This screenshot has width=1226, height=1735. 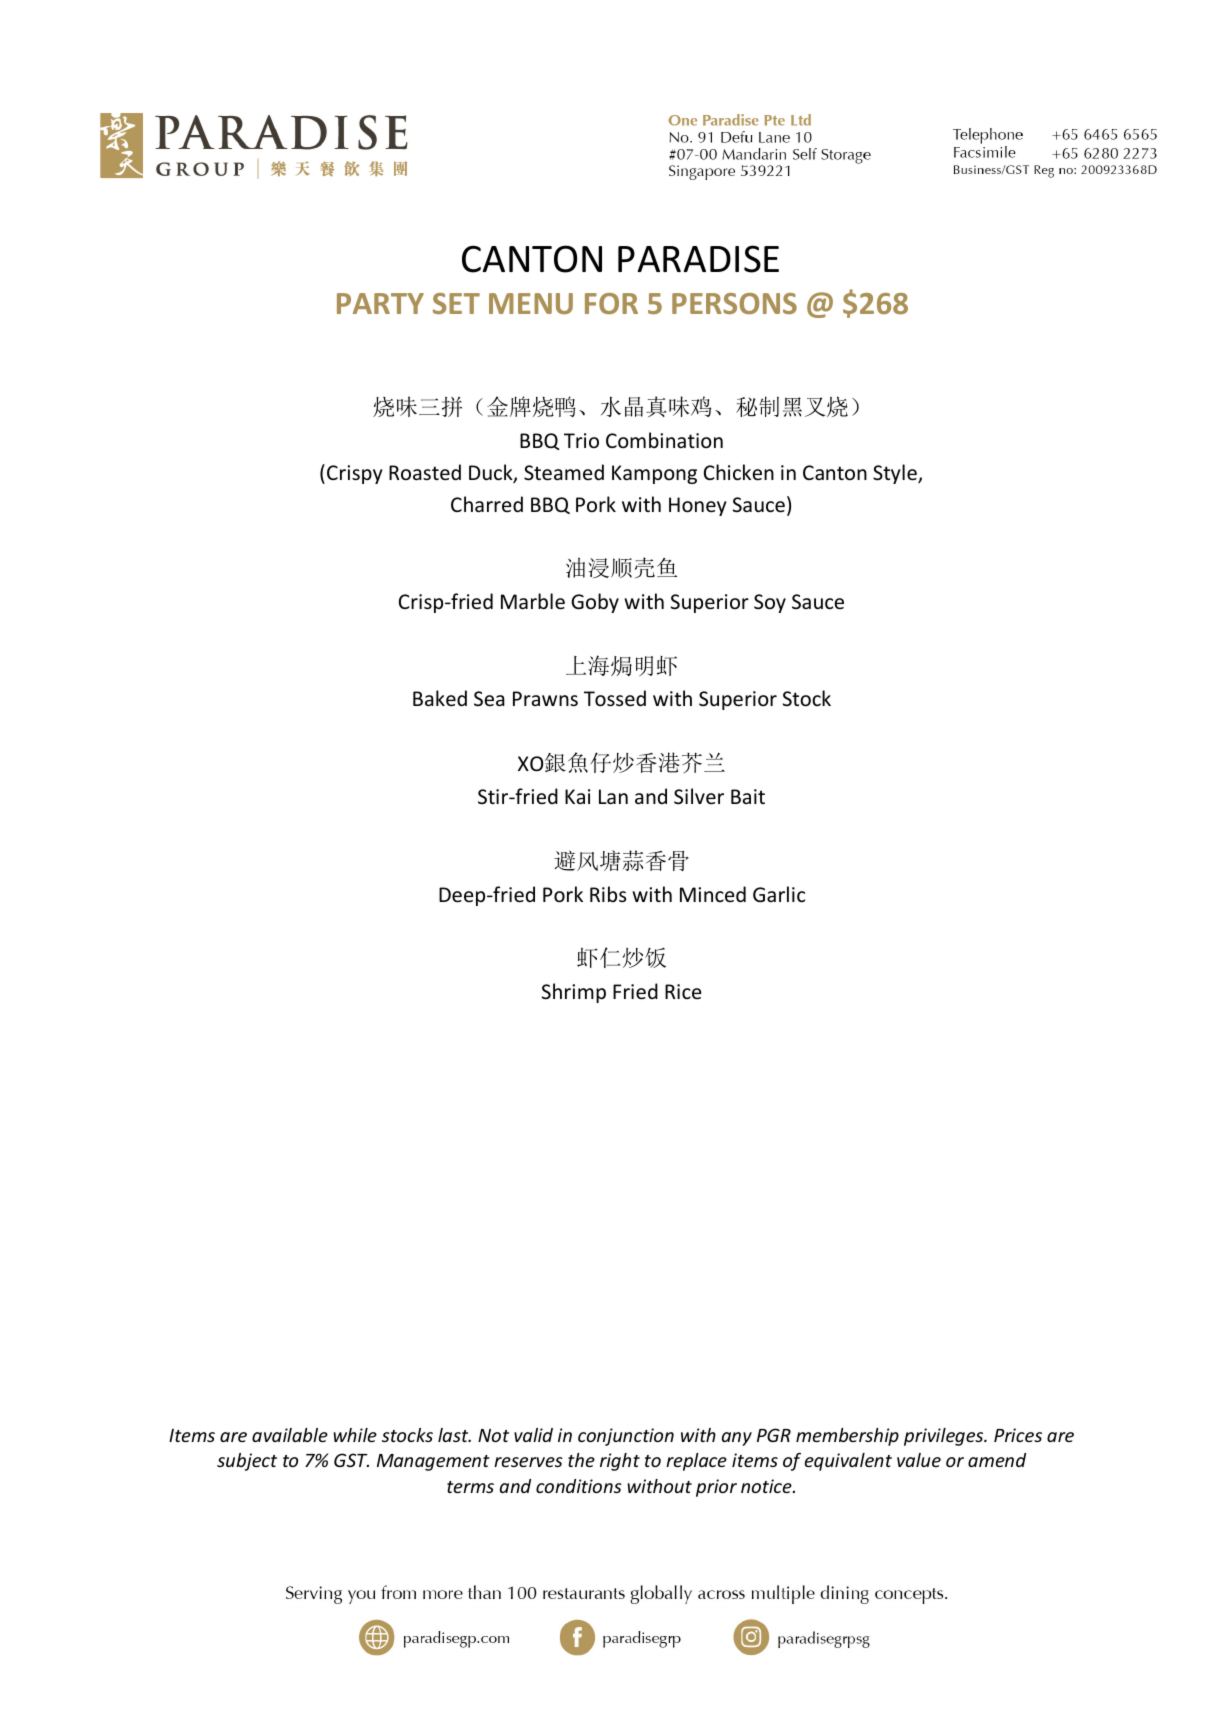 I want to click on Bait, so click(x=748, y=796).
